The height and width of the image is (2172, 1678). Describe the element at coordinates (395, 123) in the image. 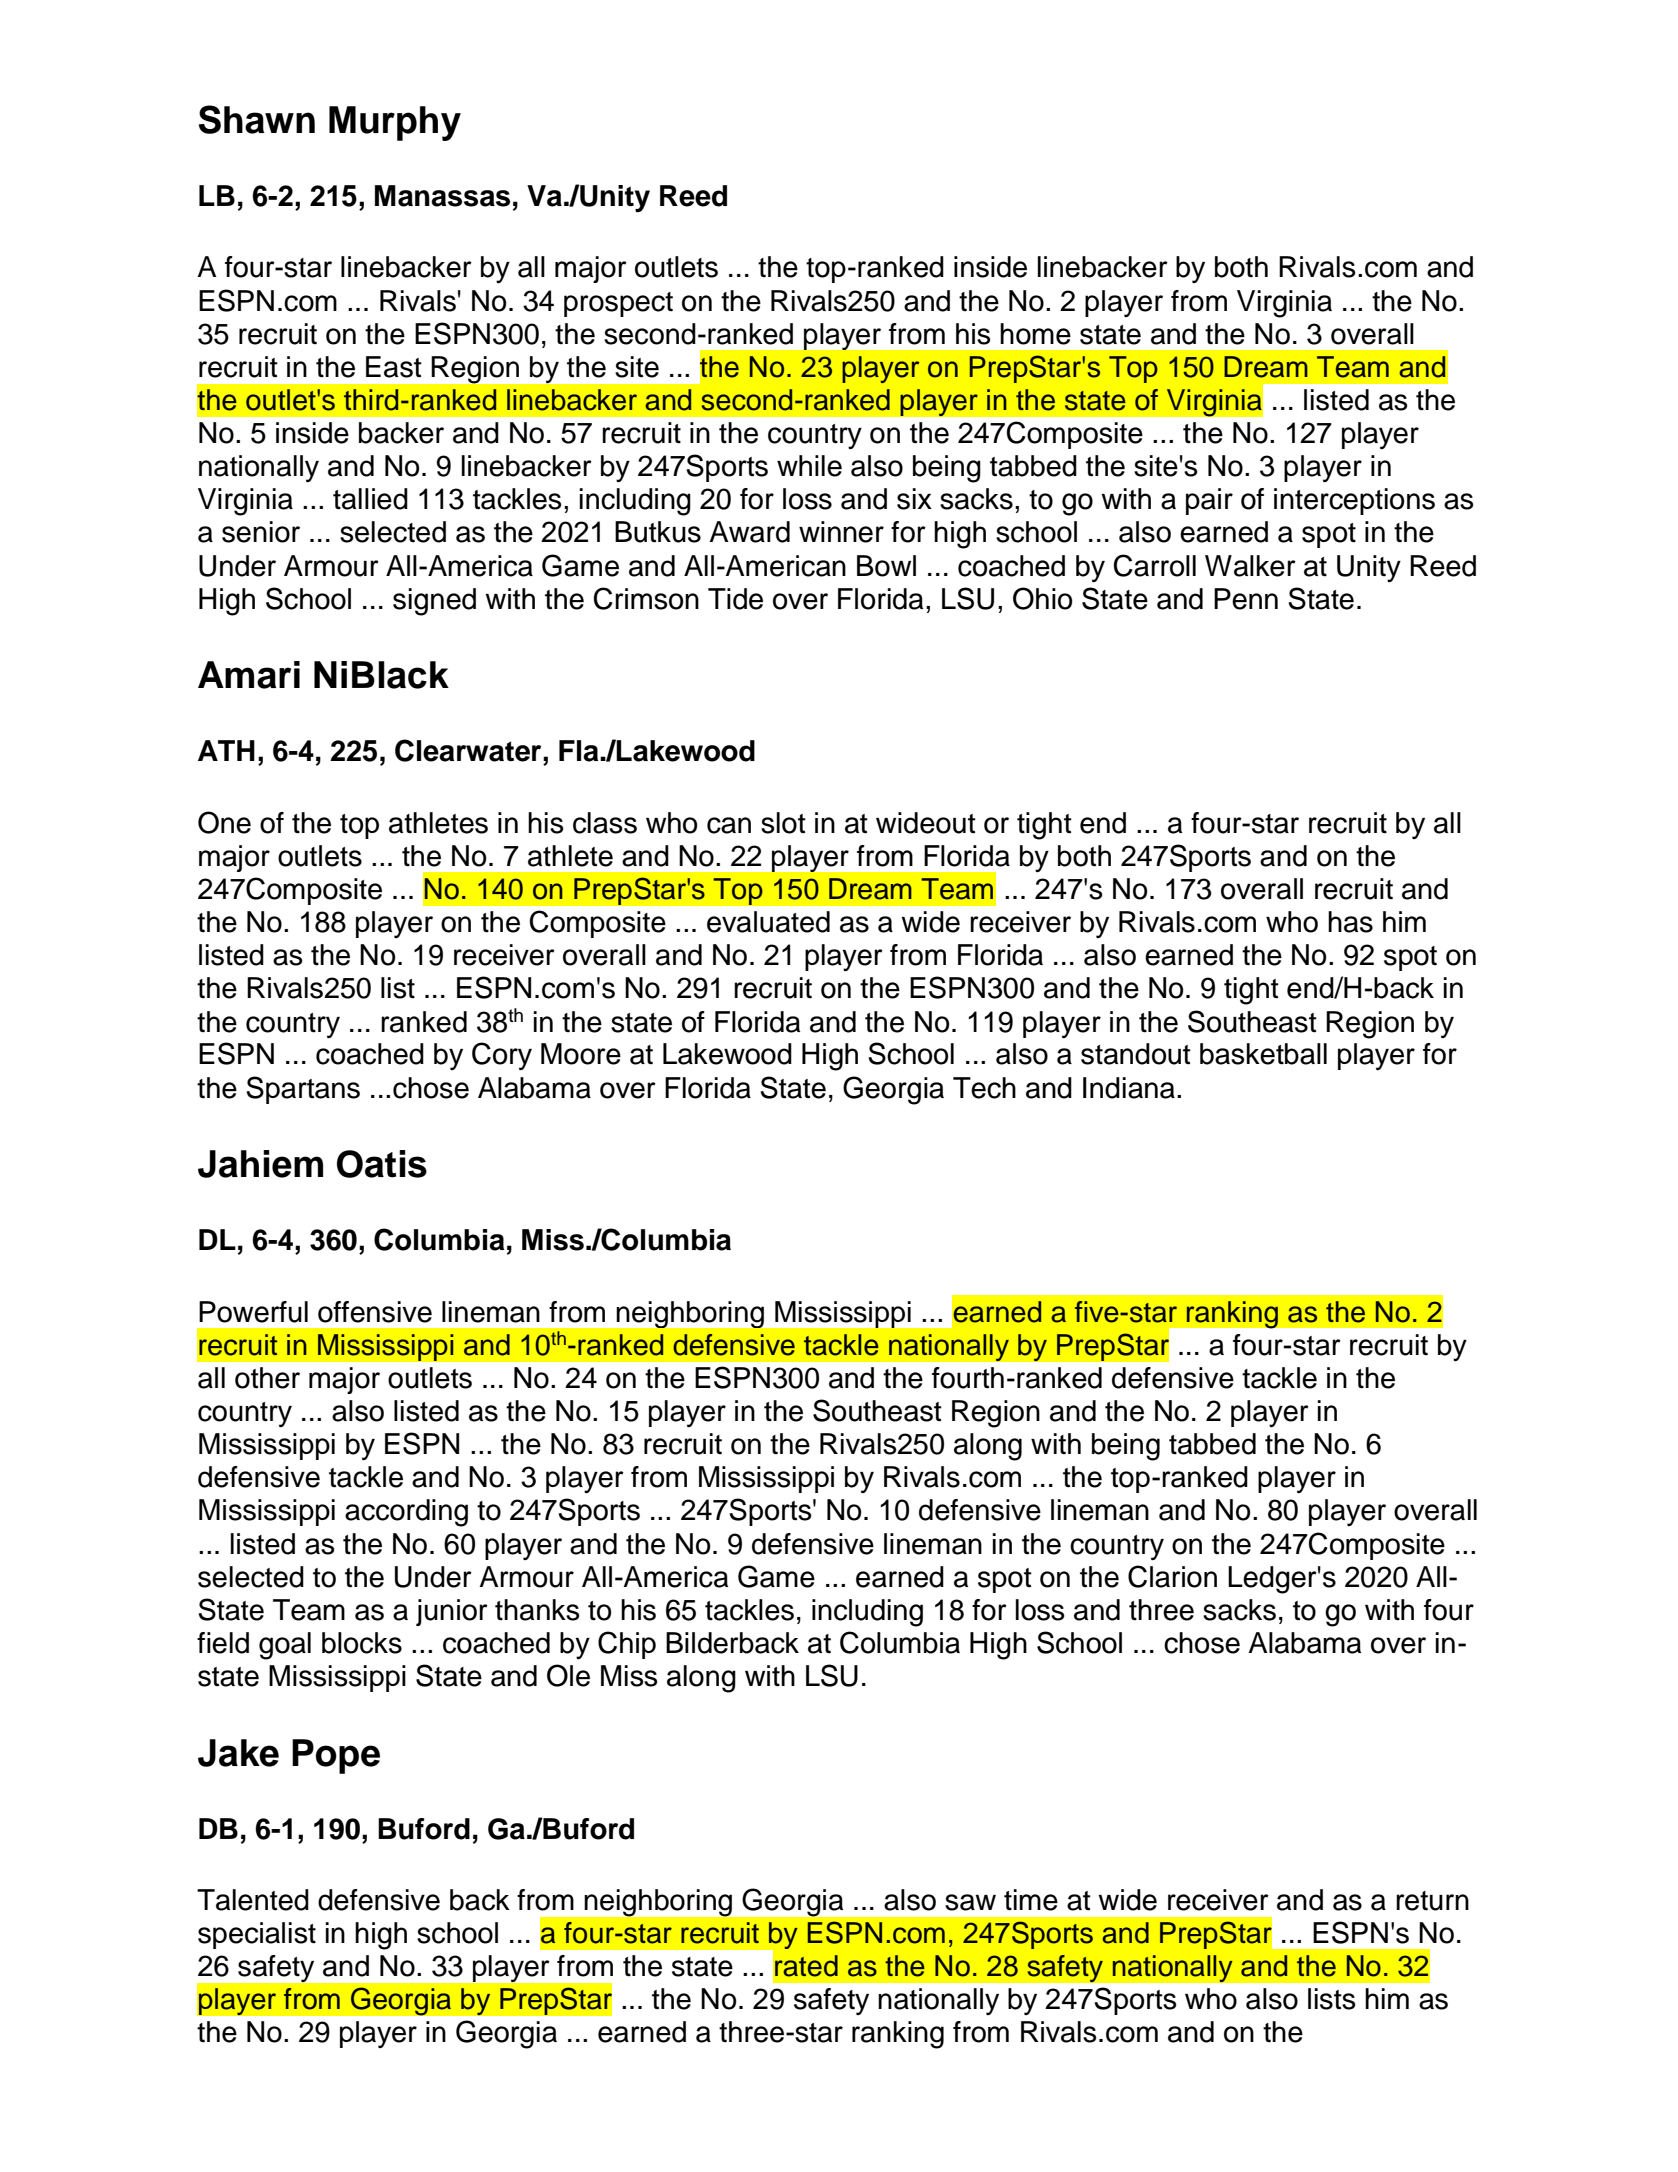

I see `Murphy` at that location.
